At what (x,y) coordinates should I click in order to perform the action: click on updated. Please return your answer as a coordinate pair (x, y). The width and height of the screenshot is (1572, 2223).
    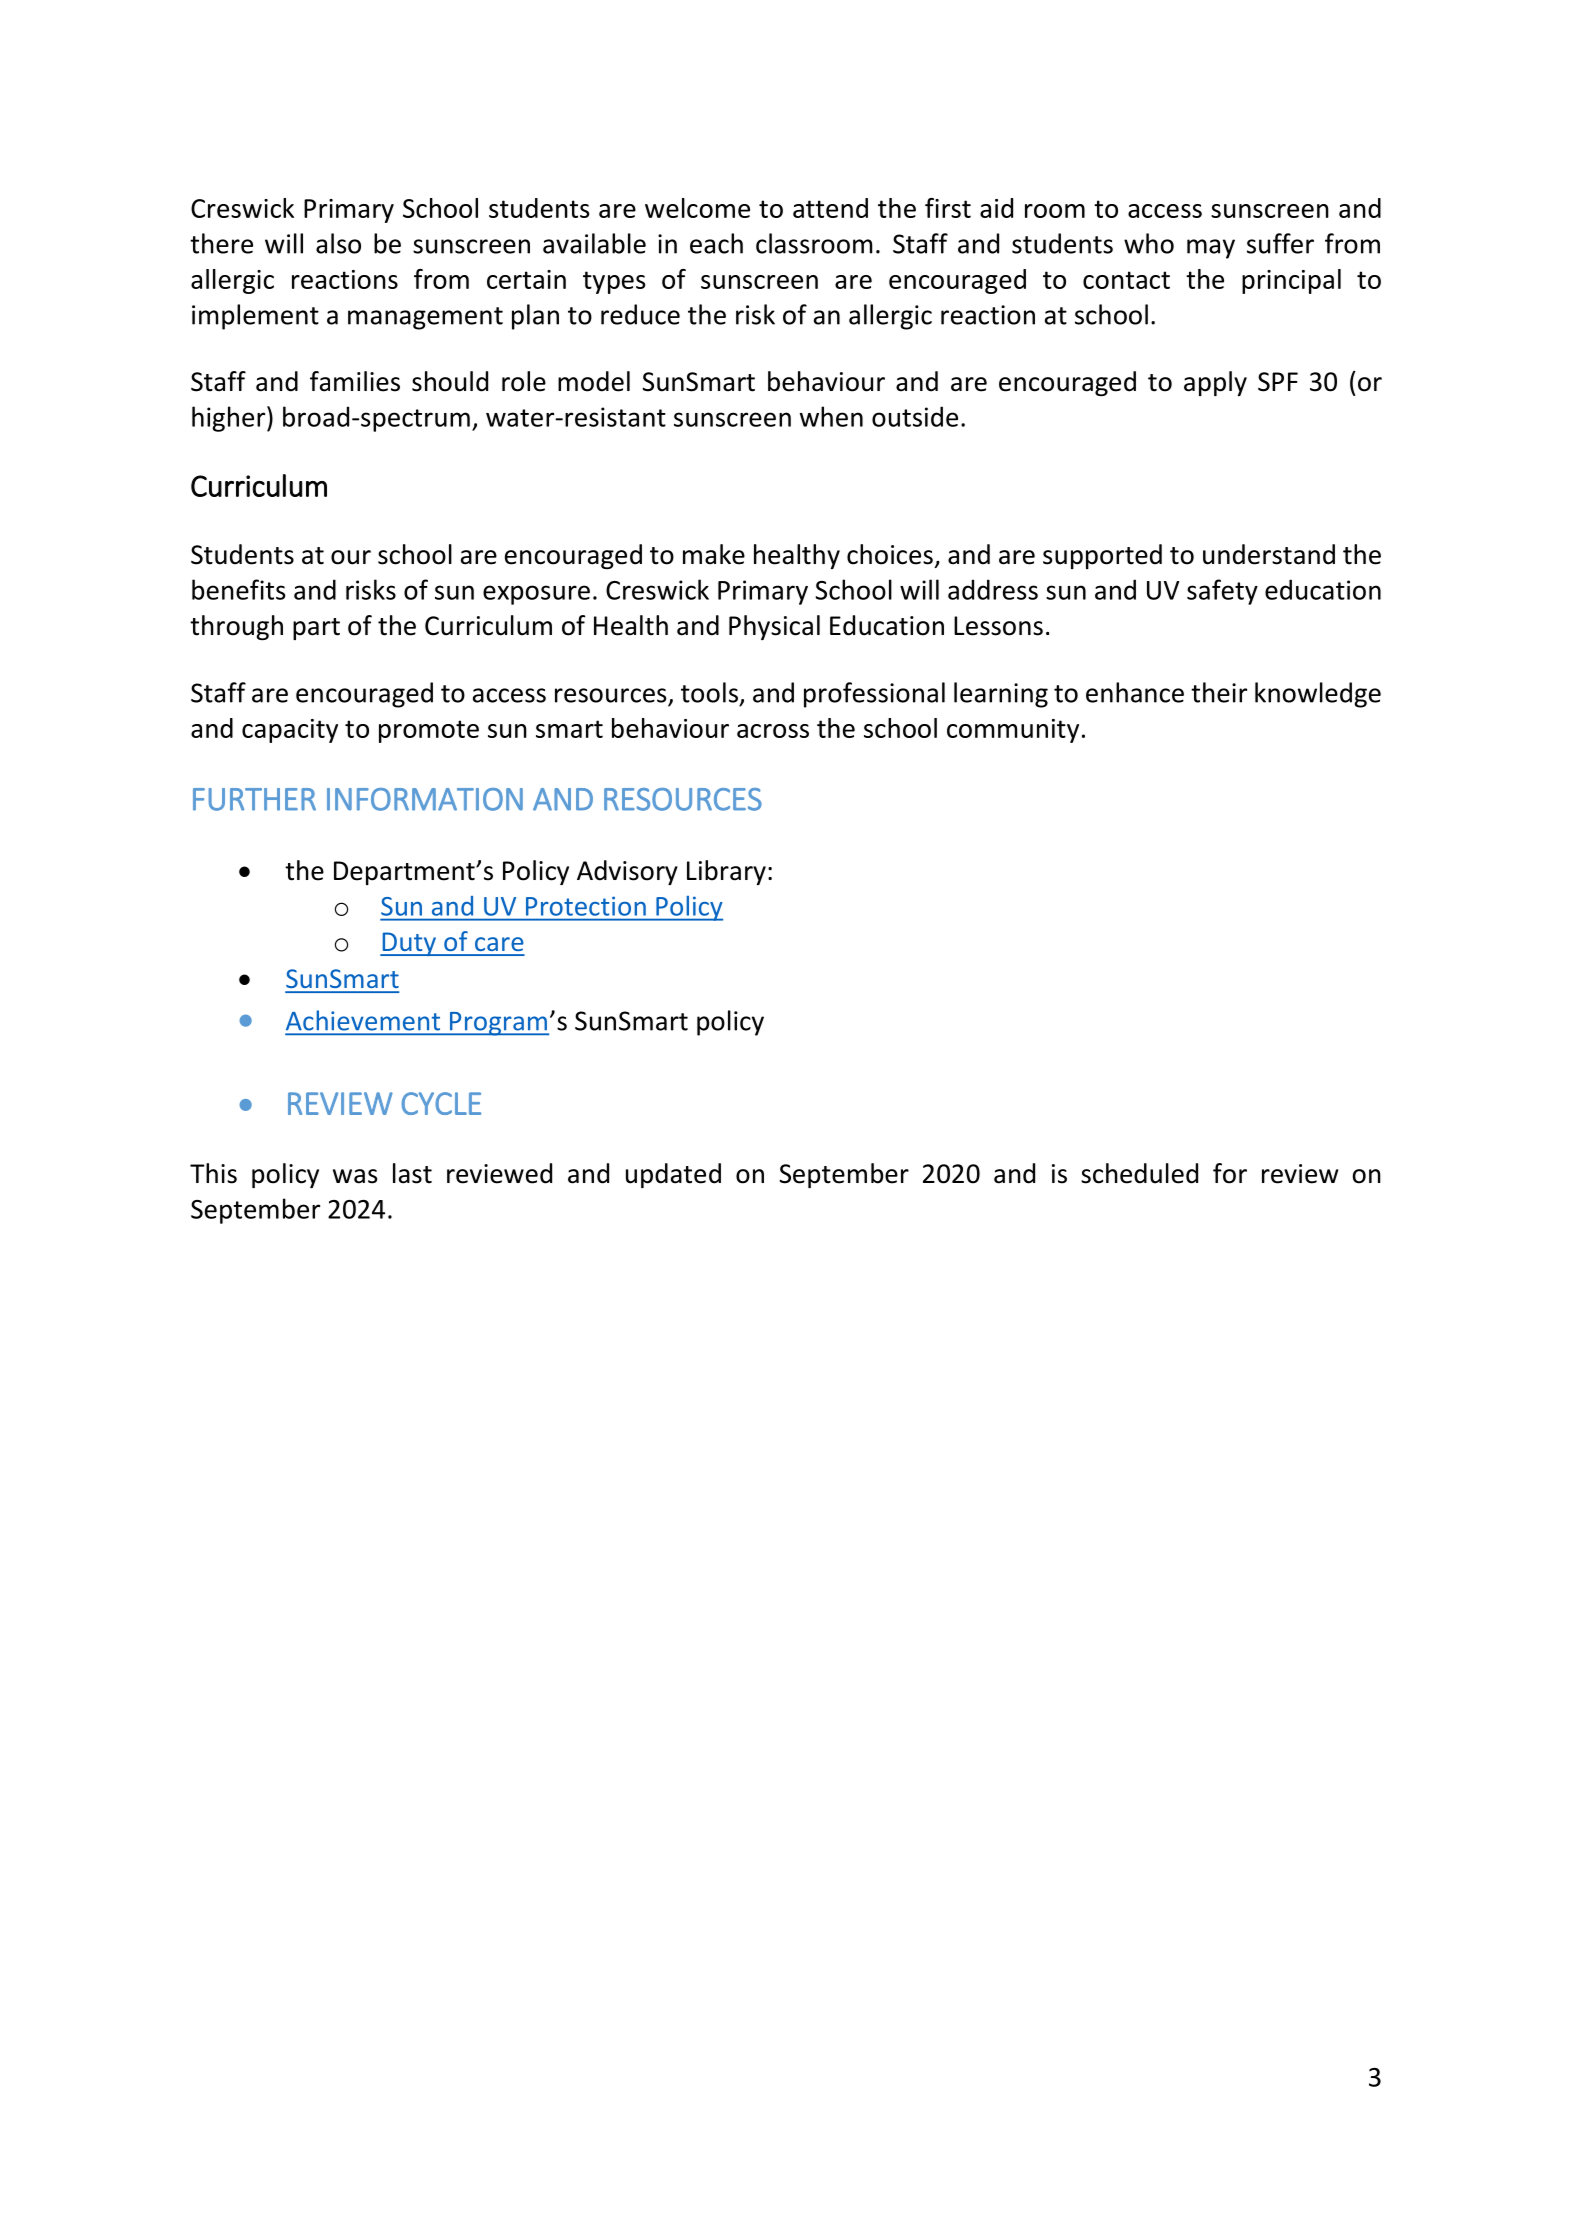
    Looking at the image, I should click on (673, 1175).
